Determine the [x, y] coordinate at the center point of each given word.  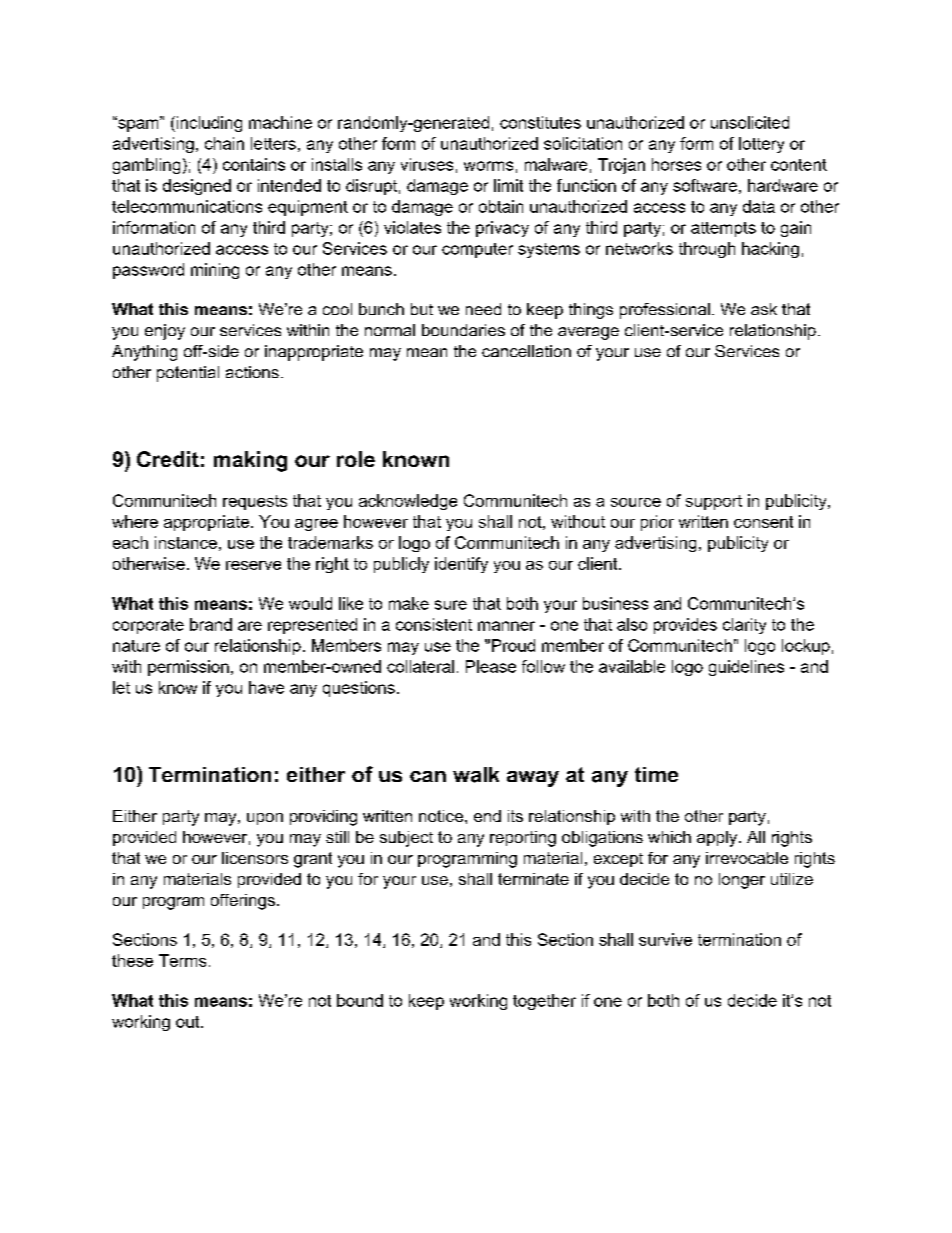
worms [488, 166]
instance [186, 542]
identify [461, 565]
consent [763, 522]
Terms [182, 960]
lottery [761, 145]
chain [224, 143]
